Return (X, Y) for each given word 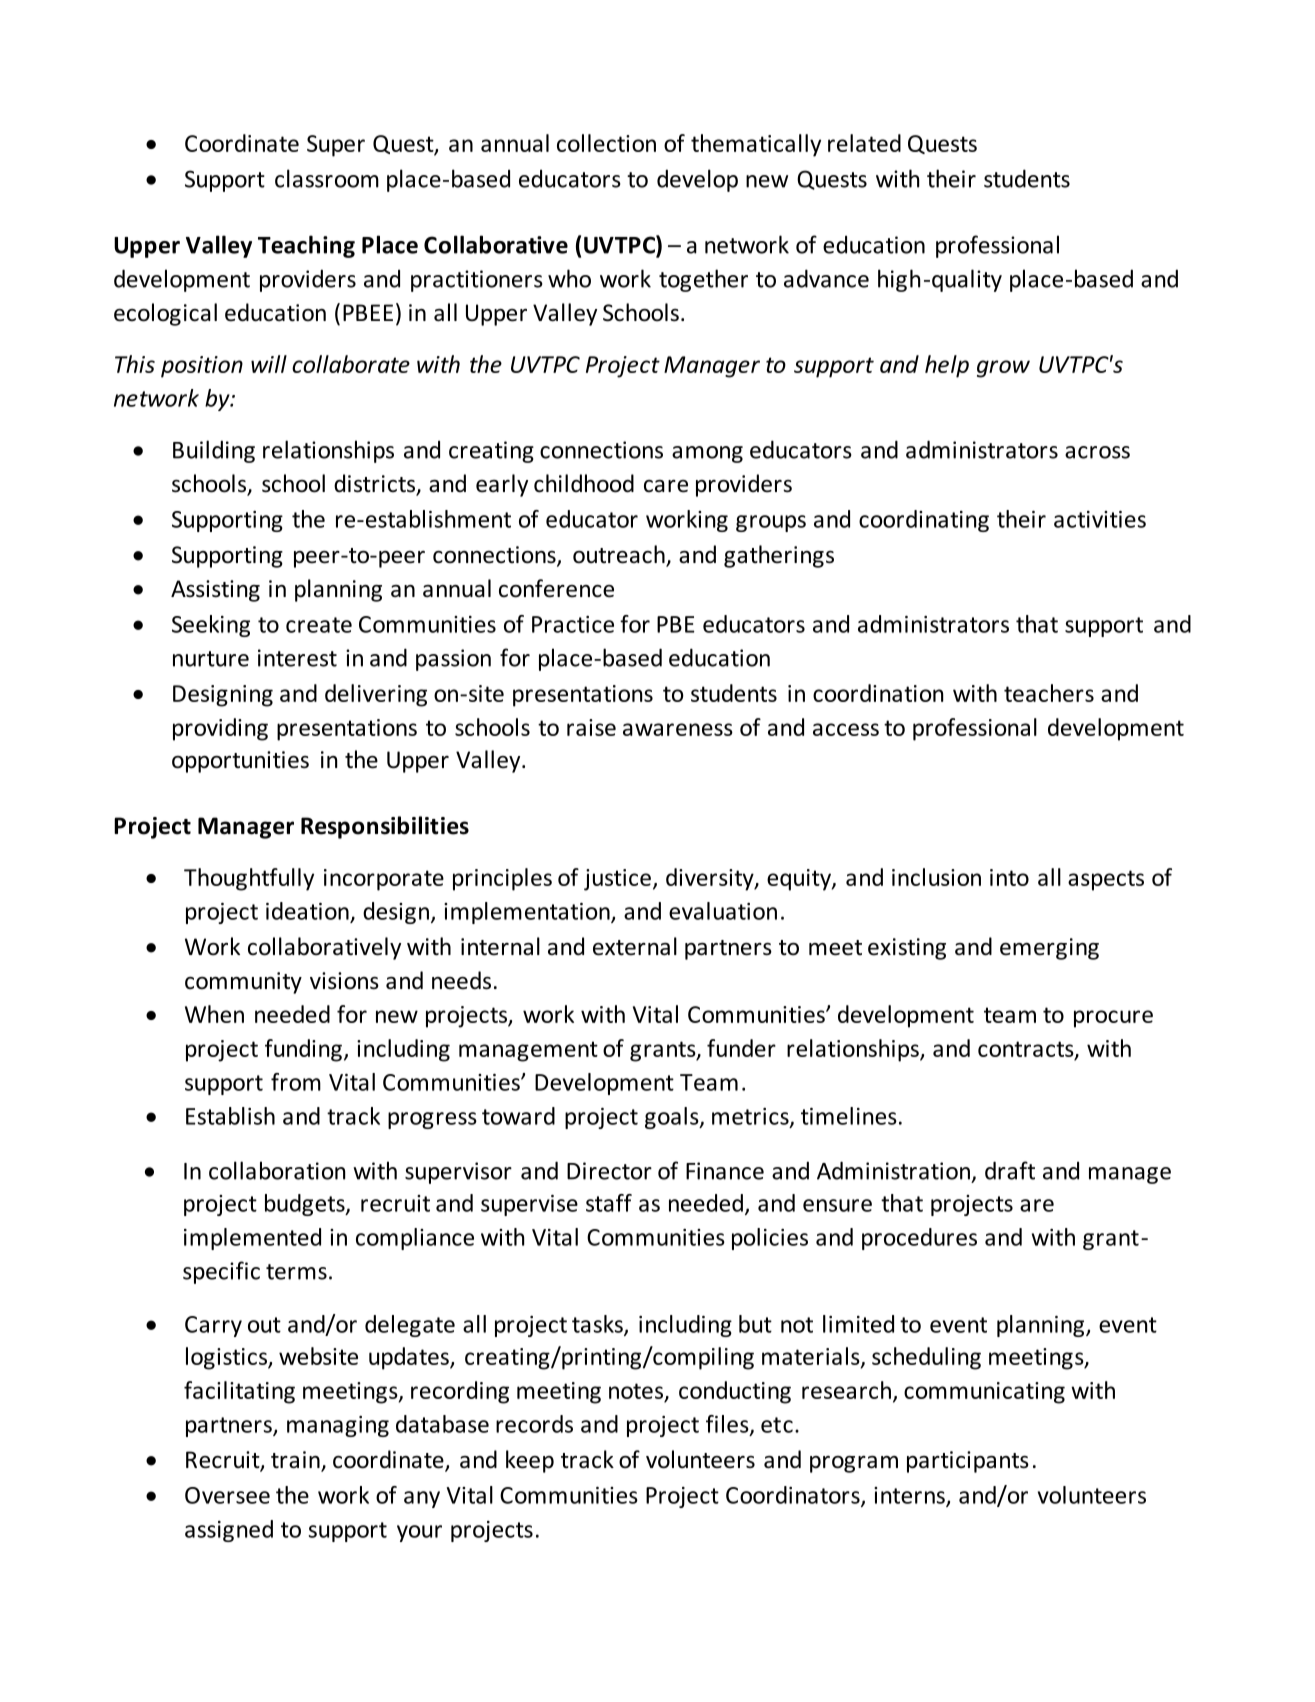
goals (673, 1118)
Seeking (211, 626)
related (864, 143)
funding (303, 1050)
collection (606, 143)
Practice (573, 624)
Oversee (227, 1495)
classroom (327, 178)
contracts (1027, 1050)
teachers (1049, 693)
